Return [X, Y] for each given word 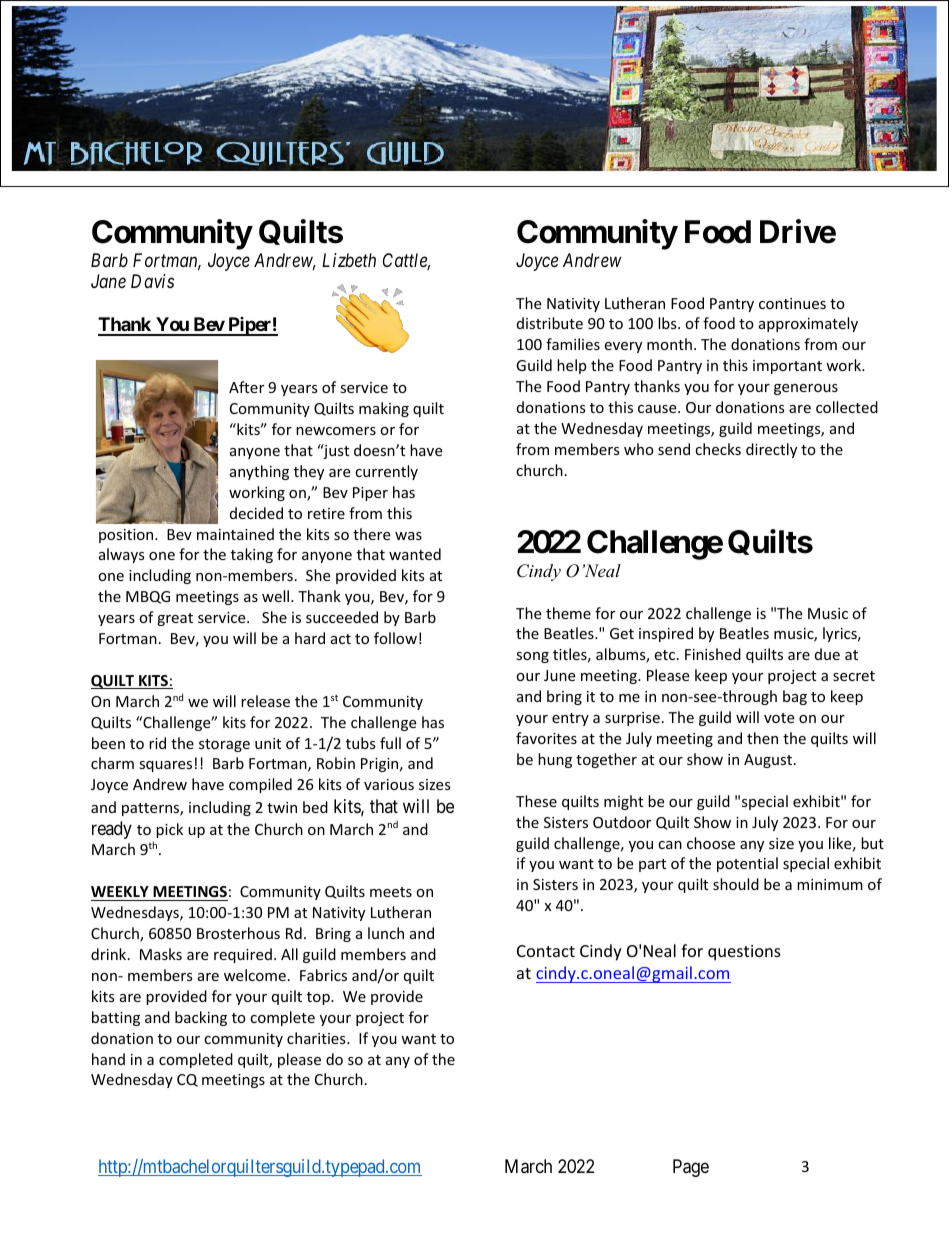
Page [691, 1168]
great [175, 619]
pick [169, 830]
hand [108, 1059]
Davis [152, 281]
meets [391, 892]
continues [792, 303]
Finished [713, 654]
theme [568, 613]
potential [747, 864]
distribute [550, 323]
